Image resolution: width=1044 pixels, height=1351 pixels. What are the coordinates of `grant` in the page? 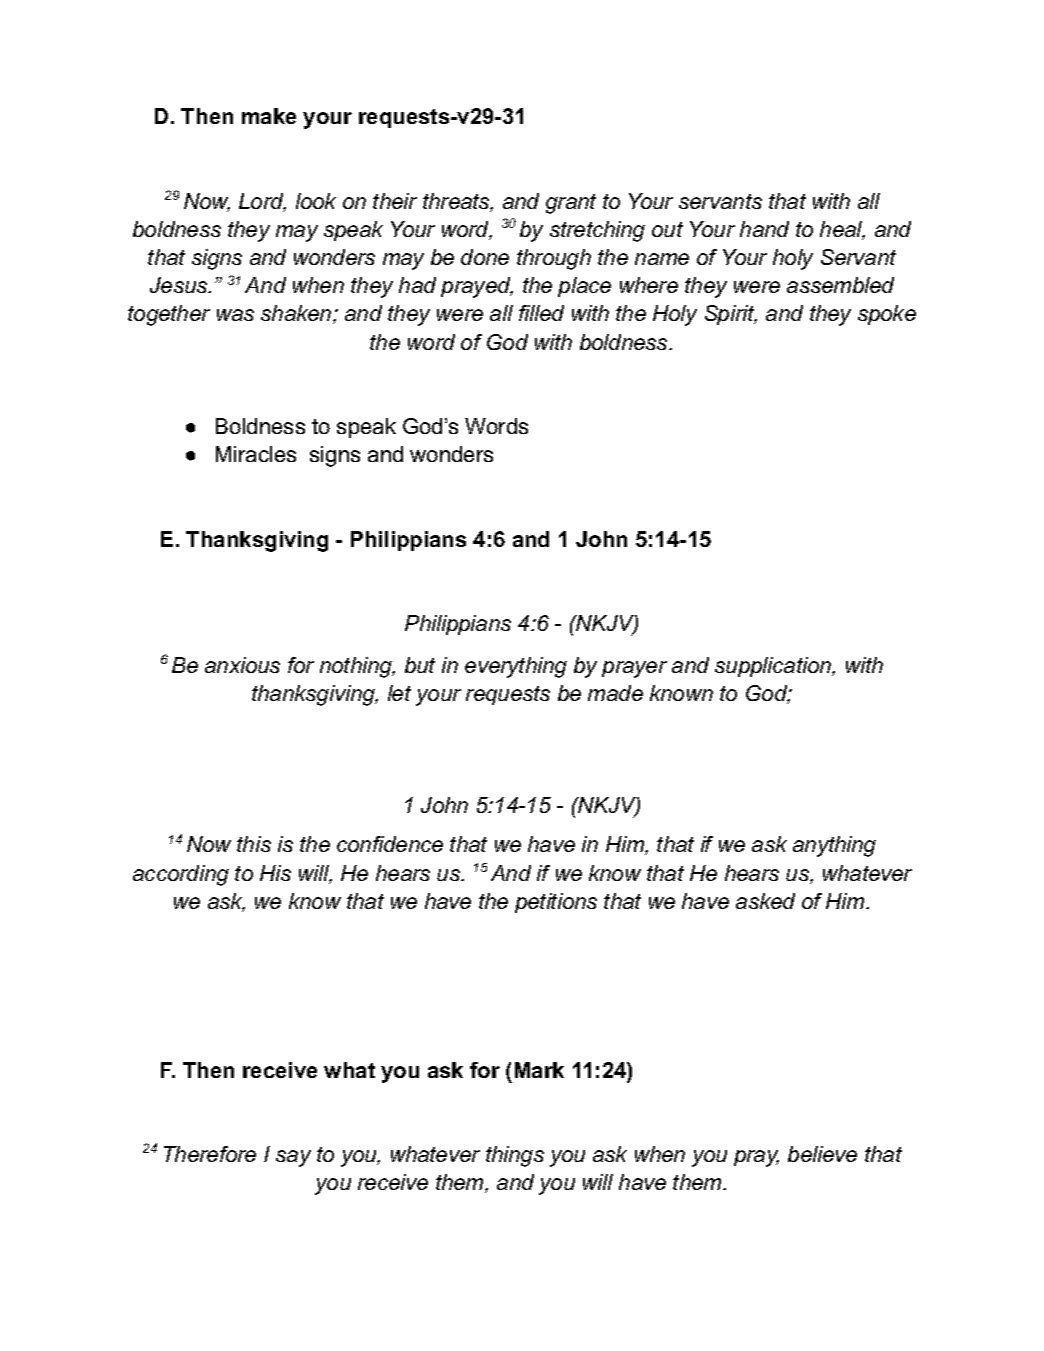 It's located at (571, 204).
